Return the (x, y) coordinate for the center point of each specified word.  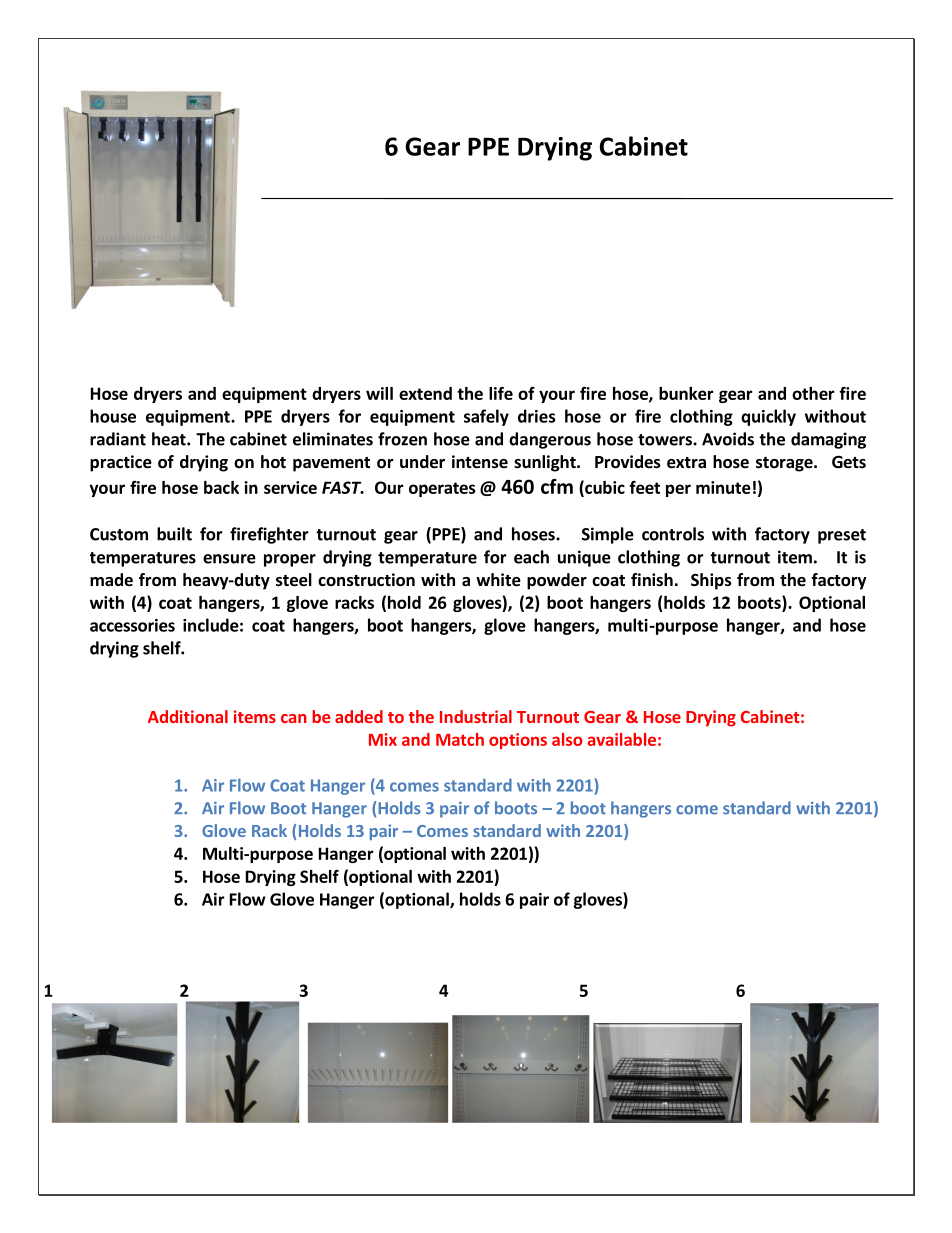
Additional (188, 716)
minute (723, 487)
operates (442, 489)
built (174, 534)
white (498, 580)
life (501, 393)
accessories (132, 625)
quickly (768, 417)
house (113, 416)
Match (460, 739)
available (621, 739)
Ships (711, 581)
